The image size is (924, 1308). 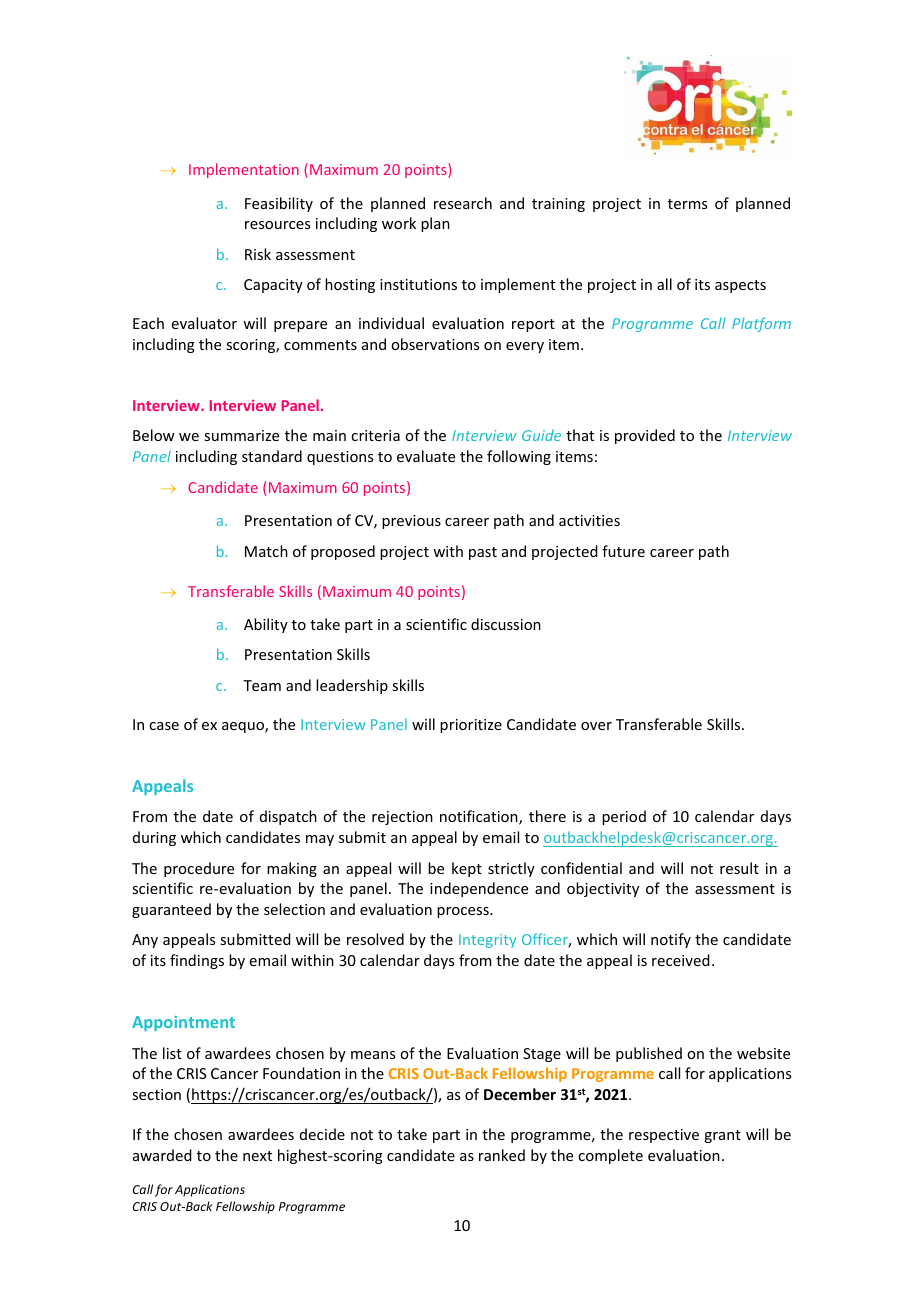 I want to click on Match, so click(x=266, y=551).
